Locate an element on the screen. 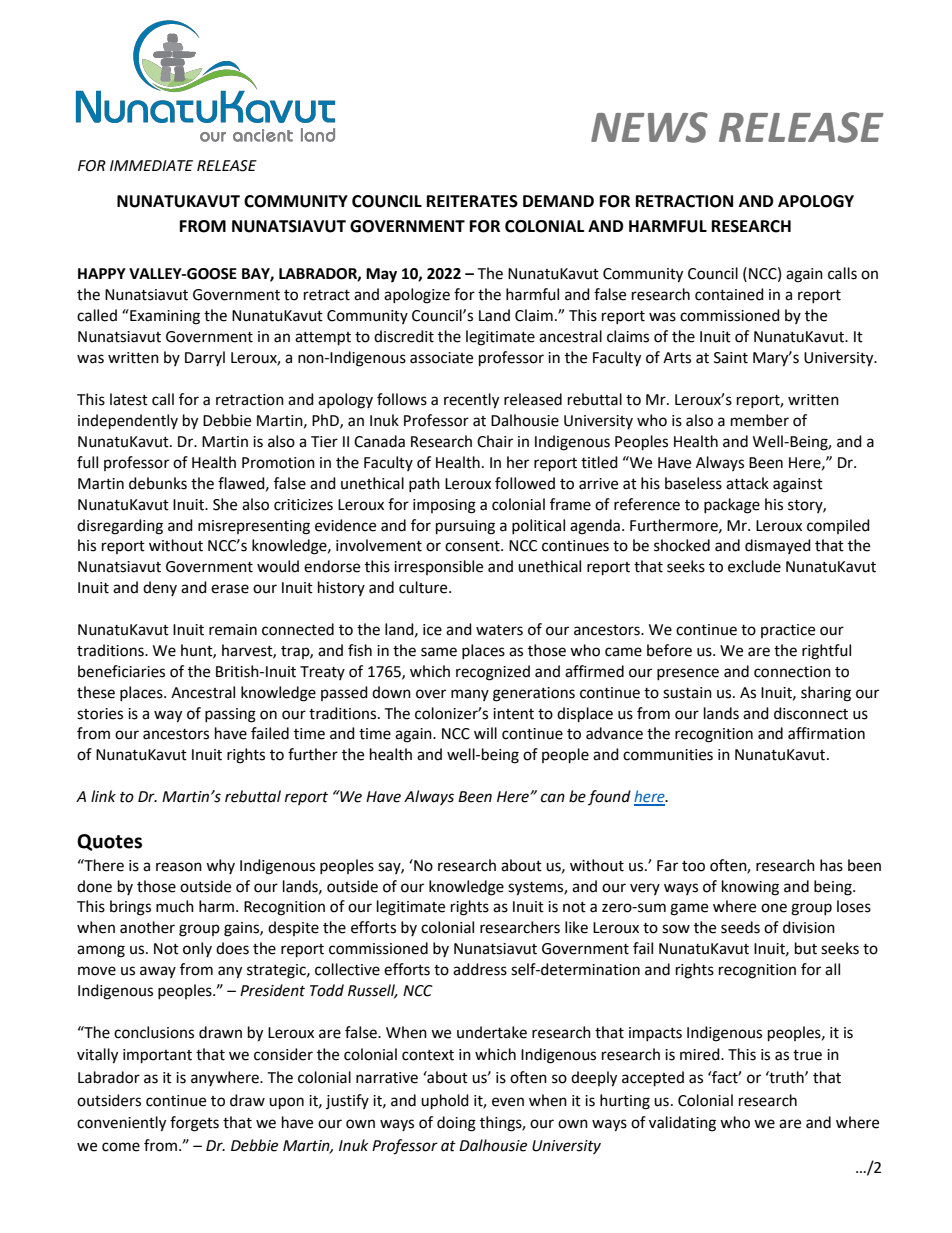 This screenshot has width=952, height=1233. NEWS is located at coordinates (649, 127).
